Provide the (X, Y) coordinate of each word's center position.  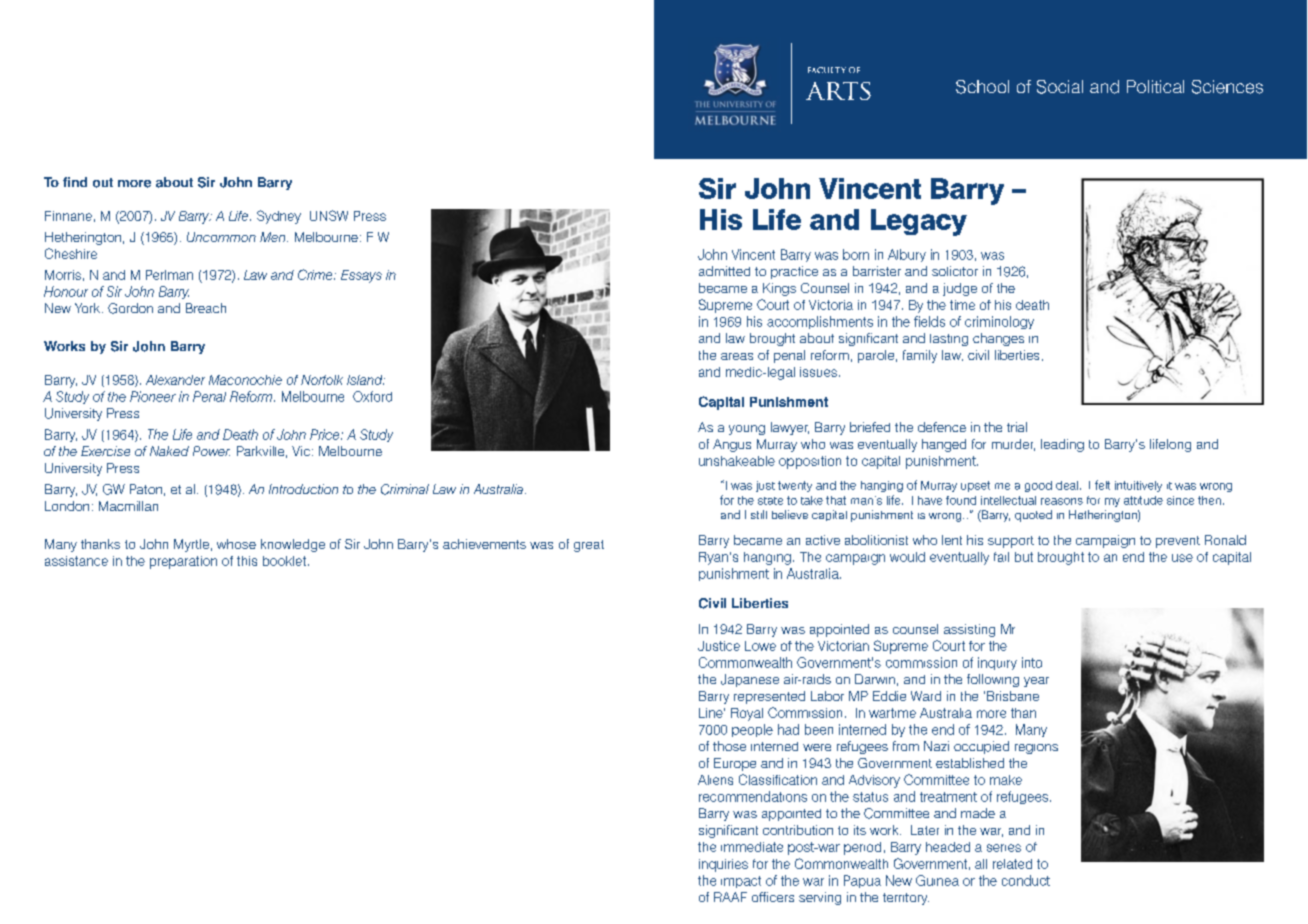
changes (998, 339)
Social (1060, 87)
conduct (1026, 880)
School (982, 87)
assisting (969, 630)
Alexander (175, 380)
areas (737, 356)
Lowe (760, 646)
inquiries (723, 865)
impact (741, 882)
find (75, 182)
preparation (183, 562)
